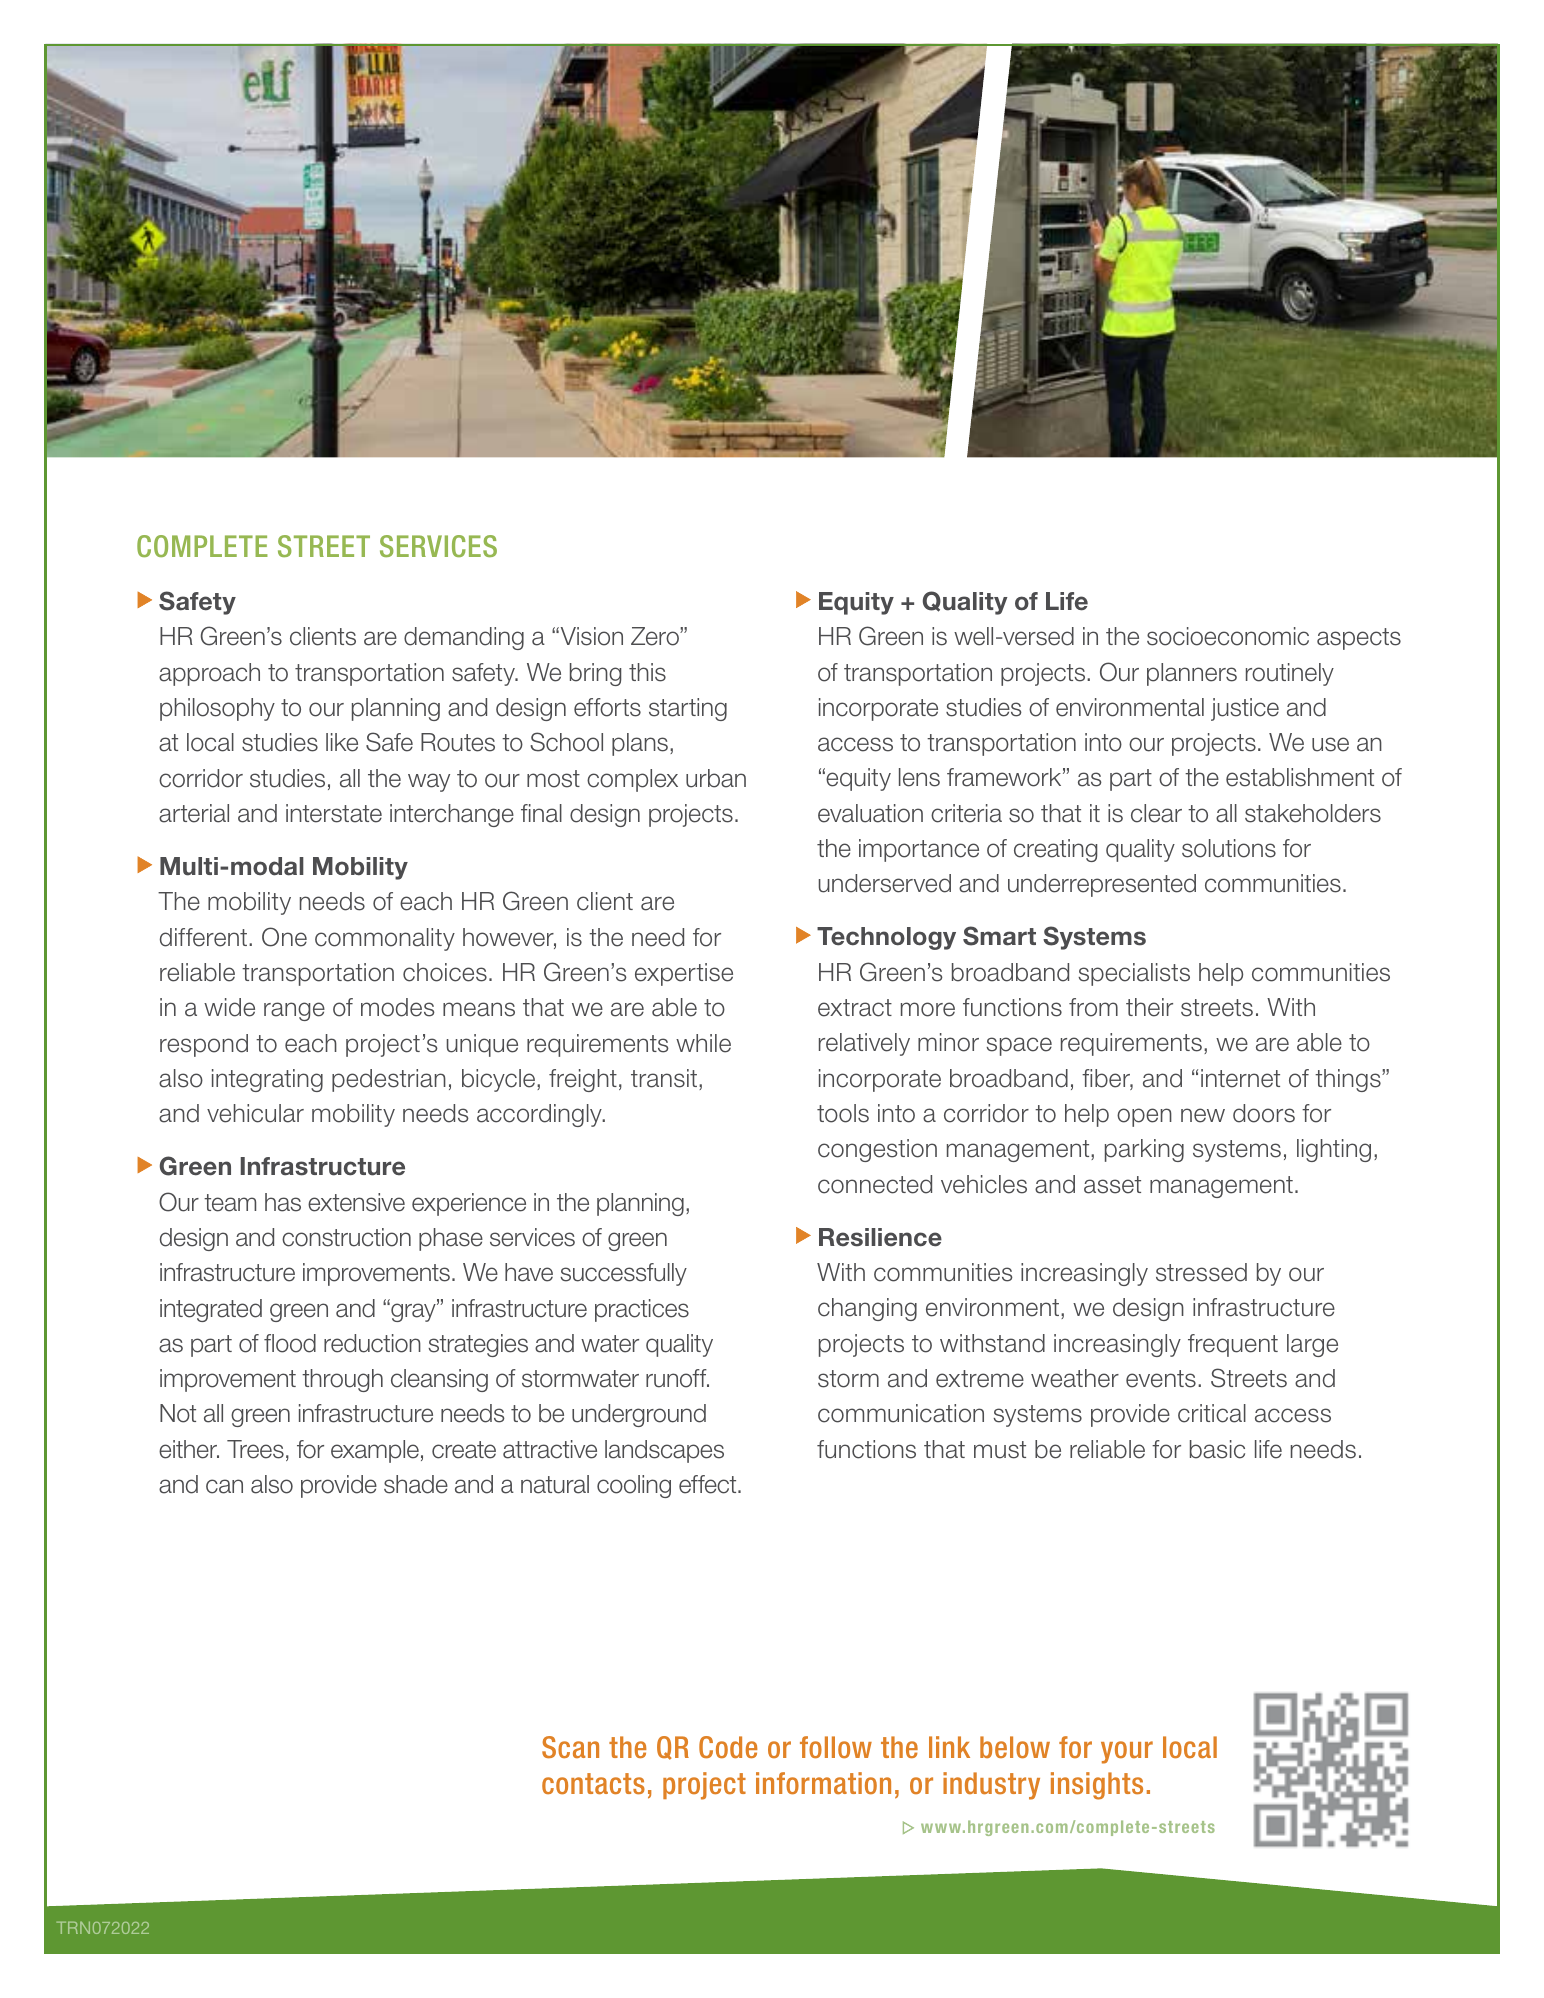 The image size is (1544, 1998). Describe the element at coordinates (1192, 674) in the page. I see `planners` at that location.
